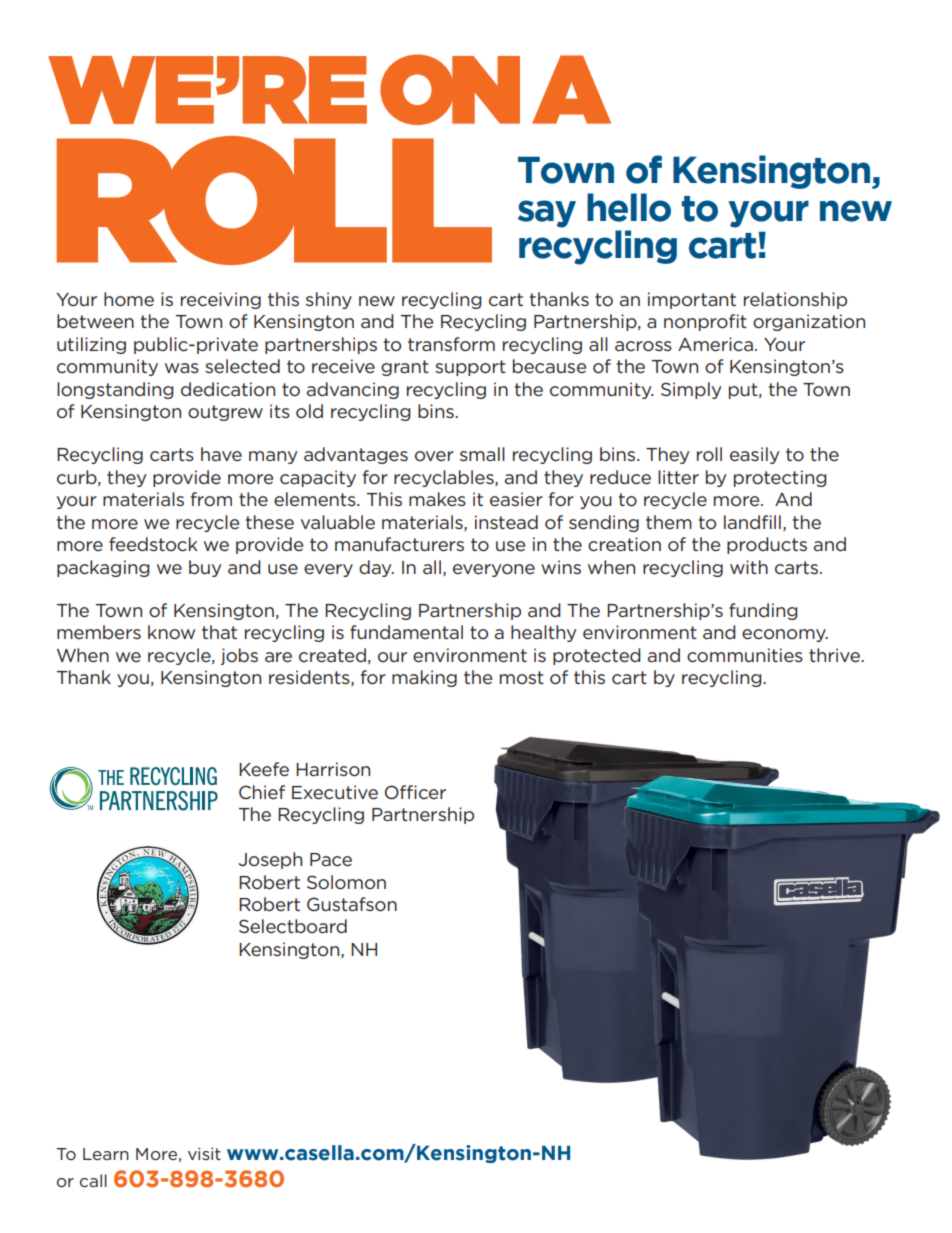 This screenshot has width=952, height=1233. What do you see at coordinates (221, 454) in the screenshot?
I see `have` at bounding box center [221, 454].
